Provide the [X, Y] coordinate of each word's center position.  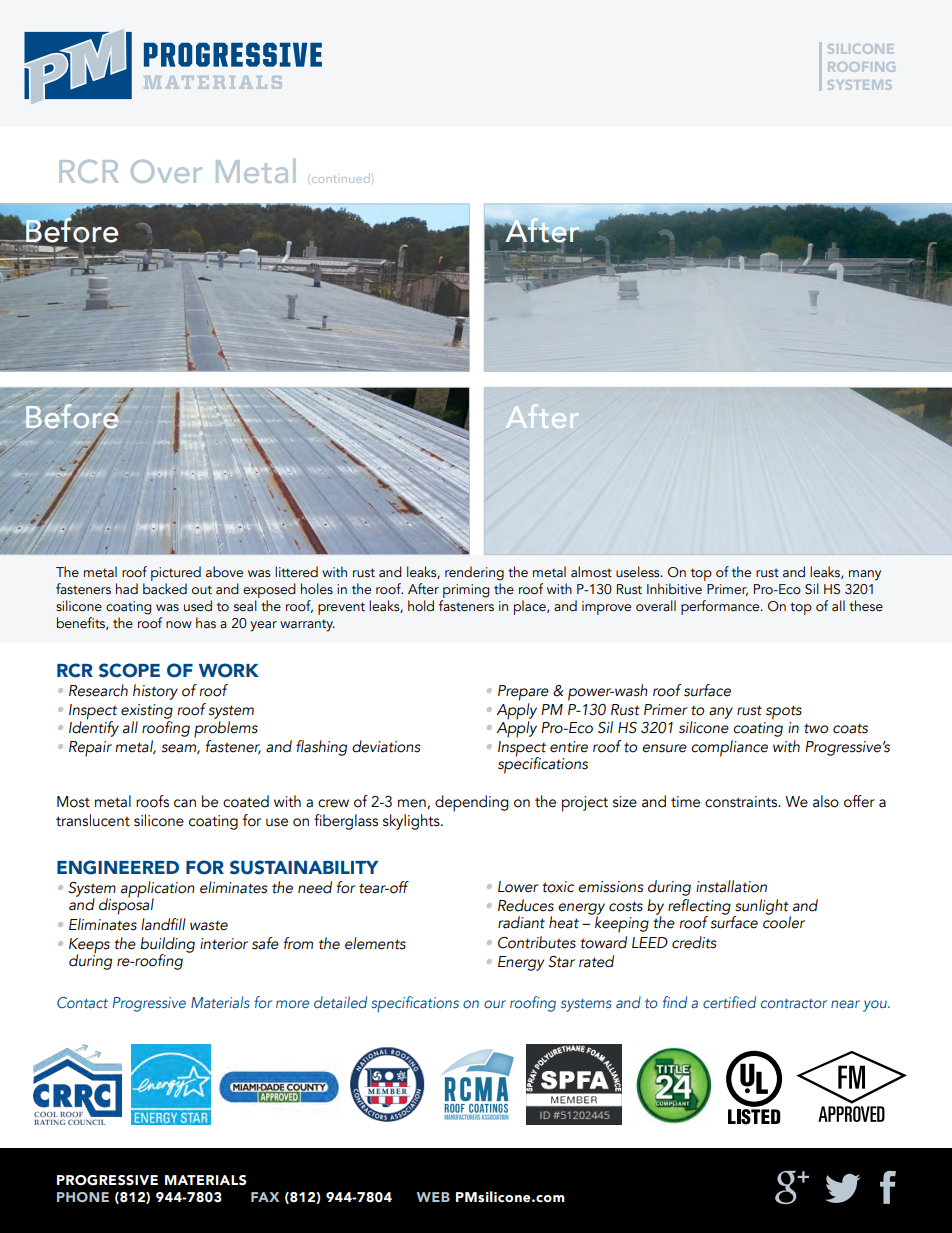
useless [639, 572]
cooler [784, 921]
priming [466, 591]
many [865, 575]
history [155, 692]
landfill [163, 924]
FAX [265, 1197]
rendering [474, 573]
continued [340, 179]
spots [784, 712]
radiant [521, 922]
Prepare [523, 693]
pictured [176, 573]
